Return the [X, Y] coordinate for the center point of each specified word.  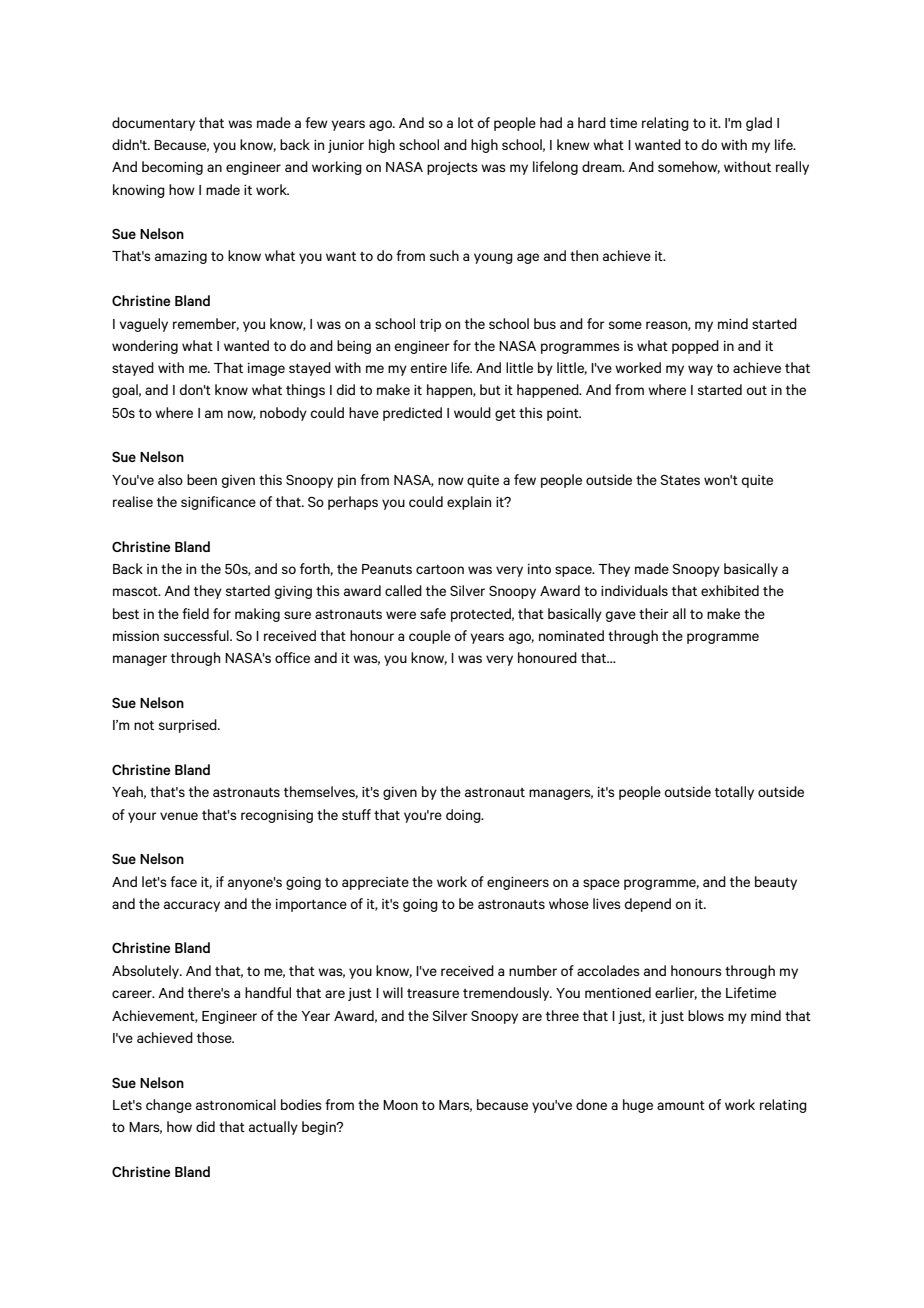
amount [681, 1105]
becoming [172, 168]
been [202, 479]
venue [179, 816]
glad [759, 124]
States [680, 480]
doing [464, 816]
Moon [400, 1105]
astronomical [236, 1104]
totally [734, 793]
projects [452, 168]
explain [469, 503]
